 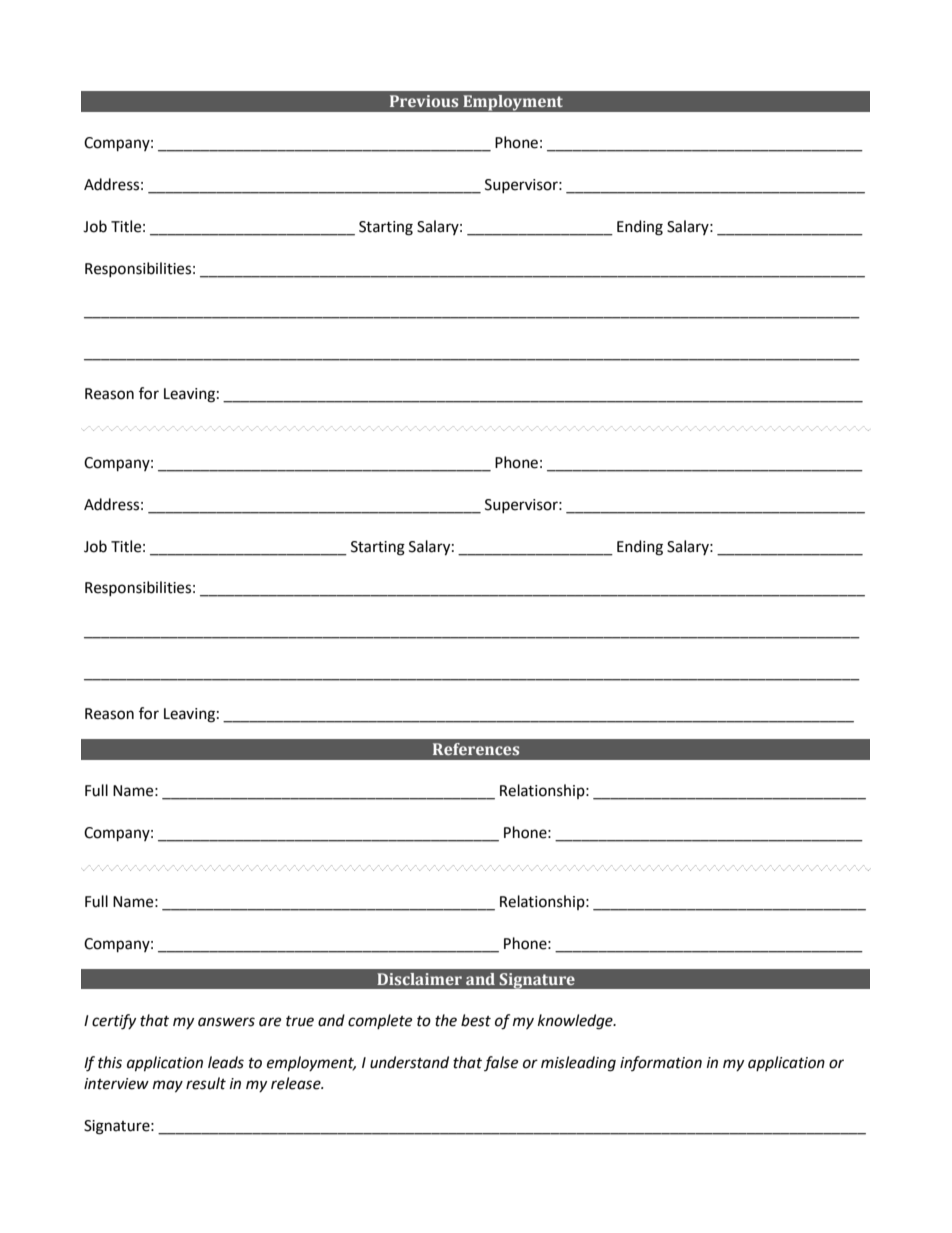 What do you see at coordinates (409, 1062) in the screenshot?
I see `understand` at bounding box center [409, 1062].
